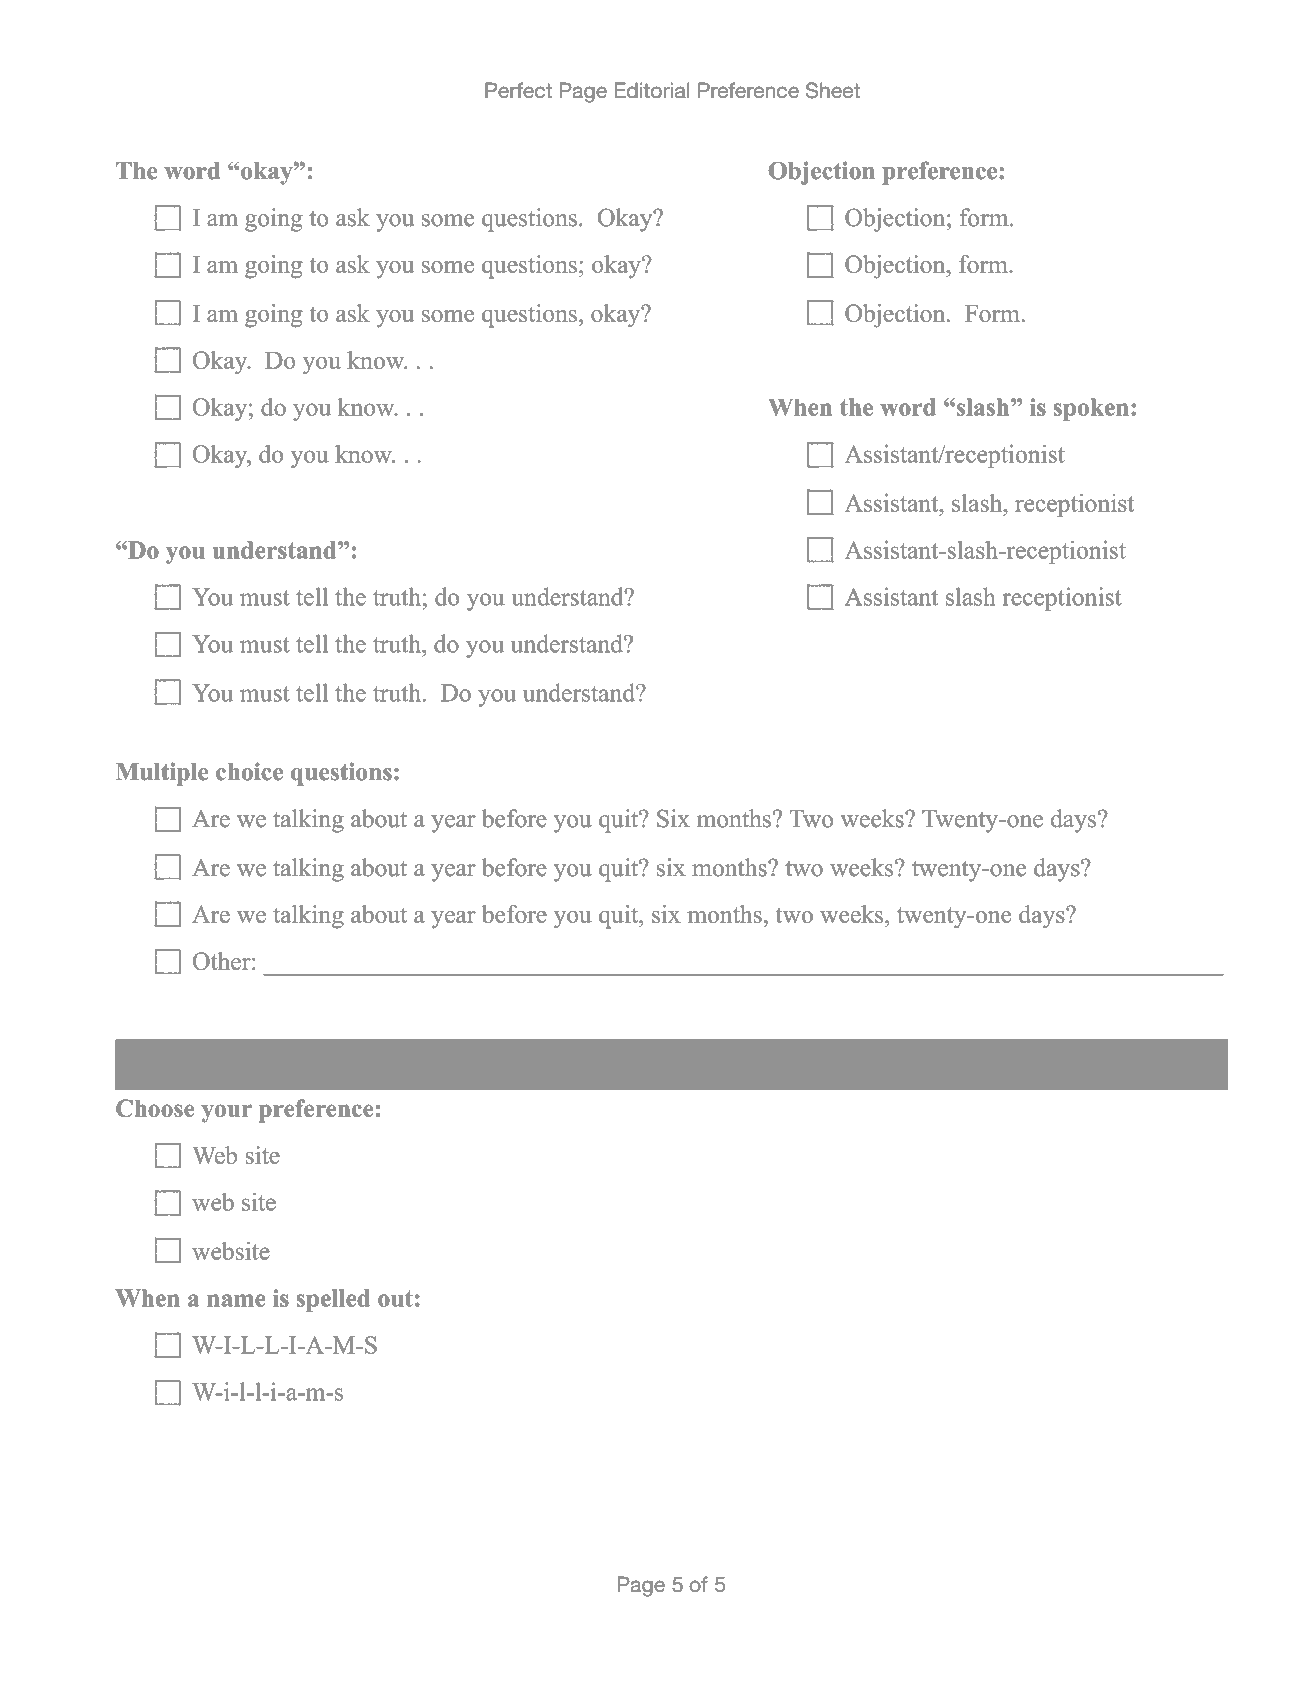  I want to click on Sheet, so click(833, 90).
